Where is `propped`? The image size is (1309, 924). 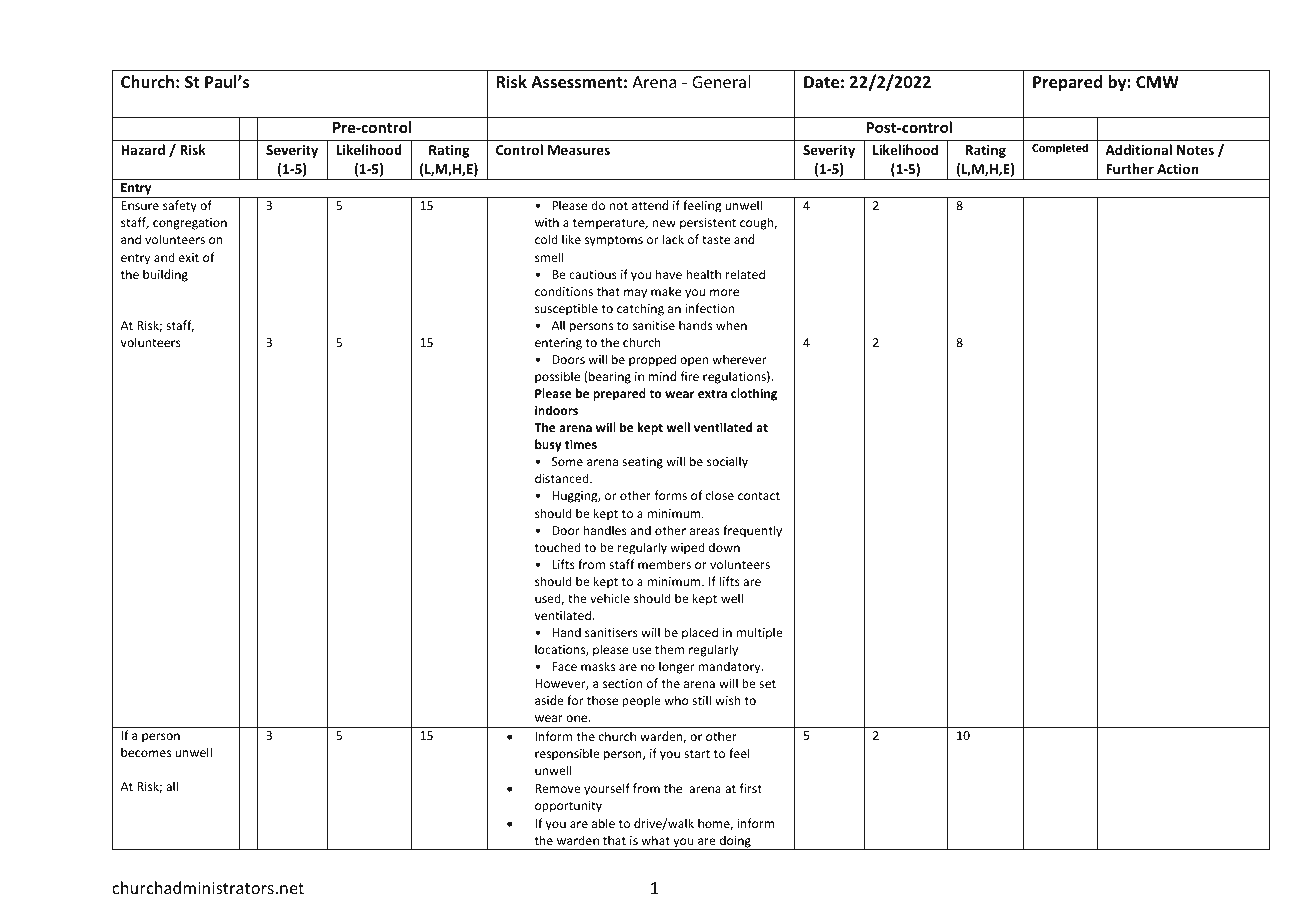
propped is located at coordinates (652, 360).
